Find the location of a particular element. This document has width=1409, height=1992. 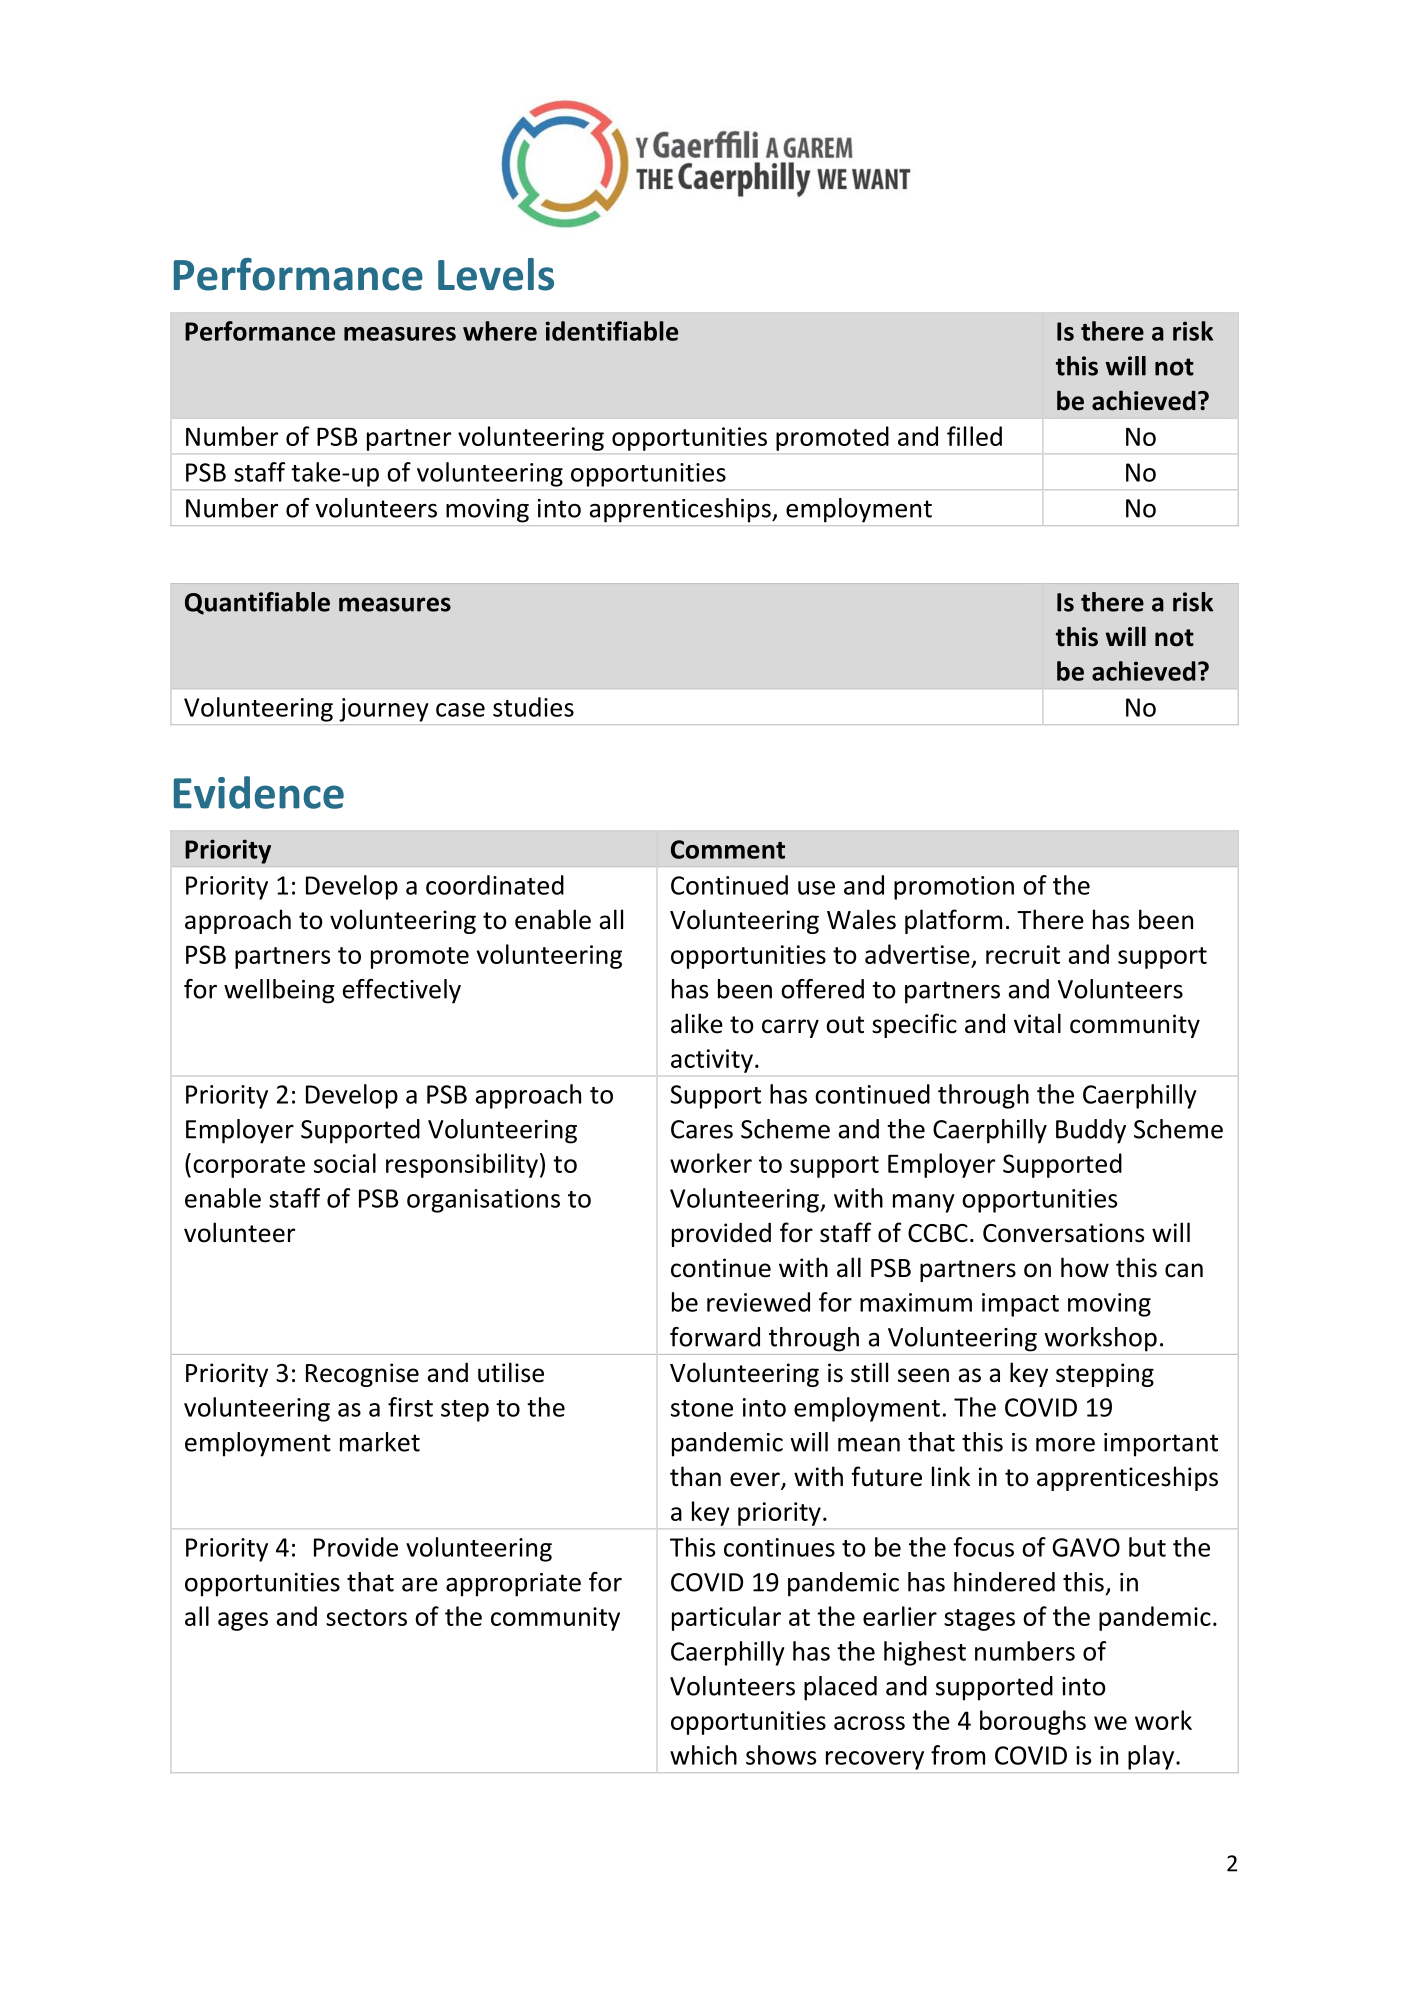

effectively is located at coordinates (402, 991).
